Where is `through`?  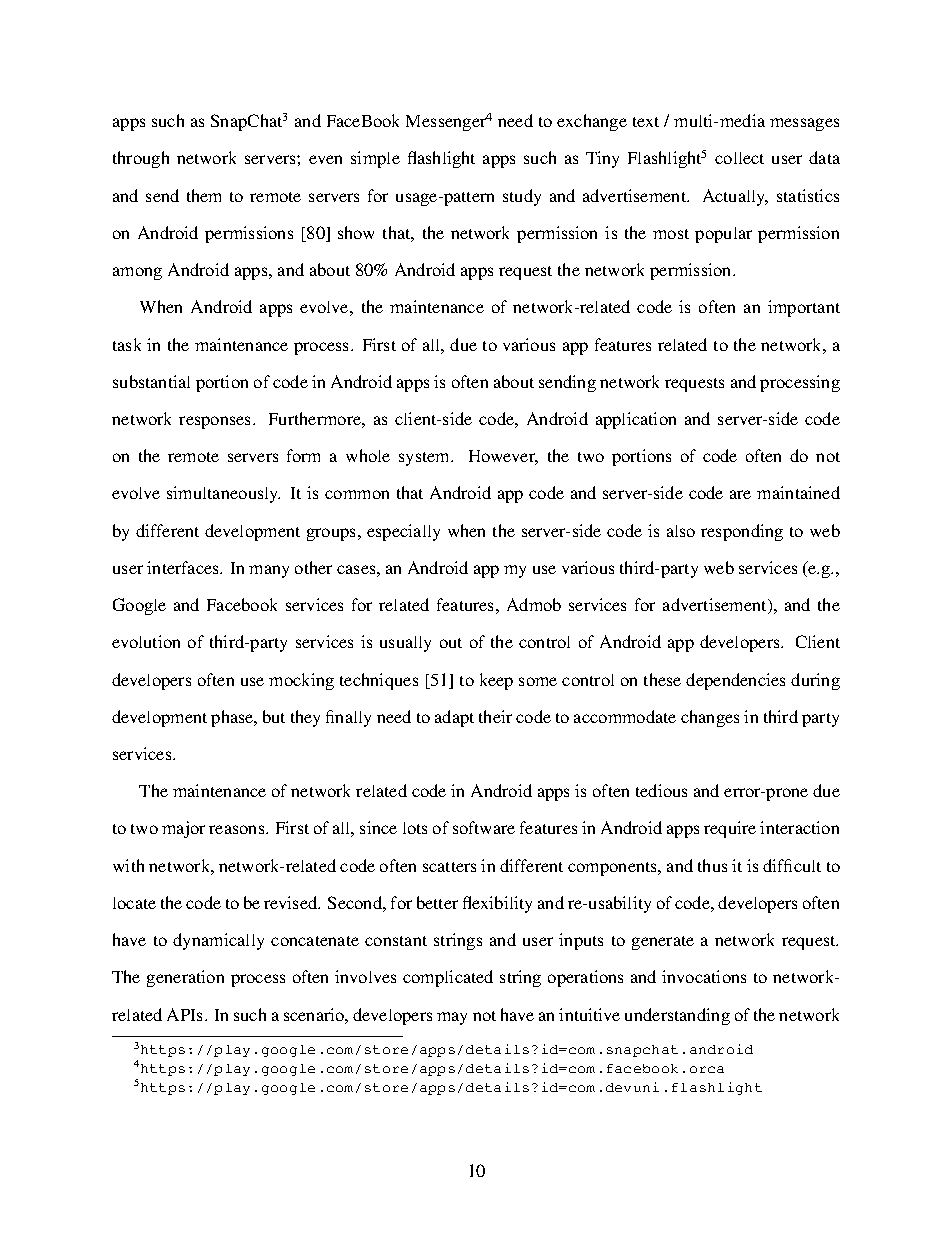 through is located at coordinates (141, 159).
